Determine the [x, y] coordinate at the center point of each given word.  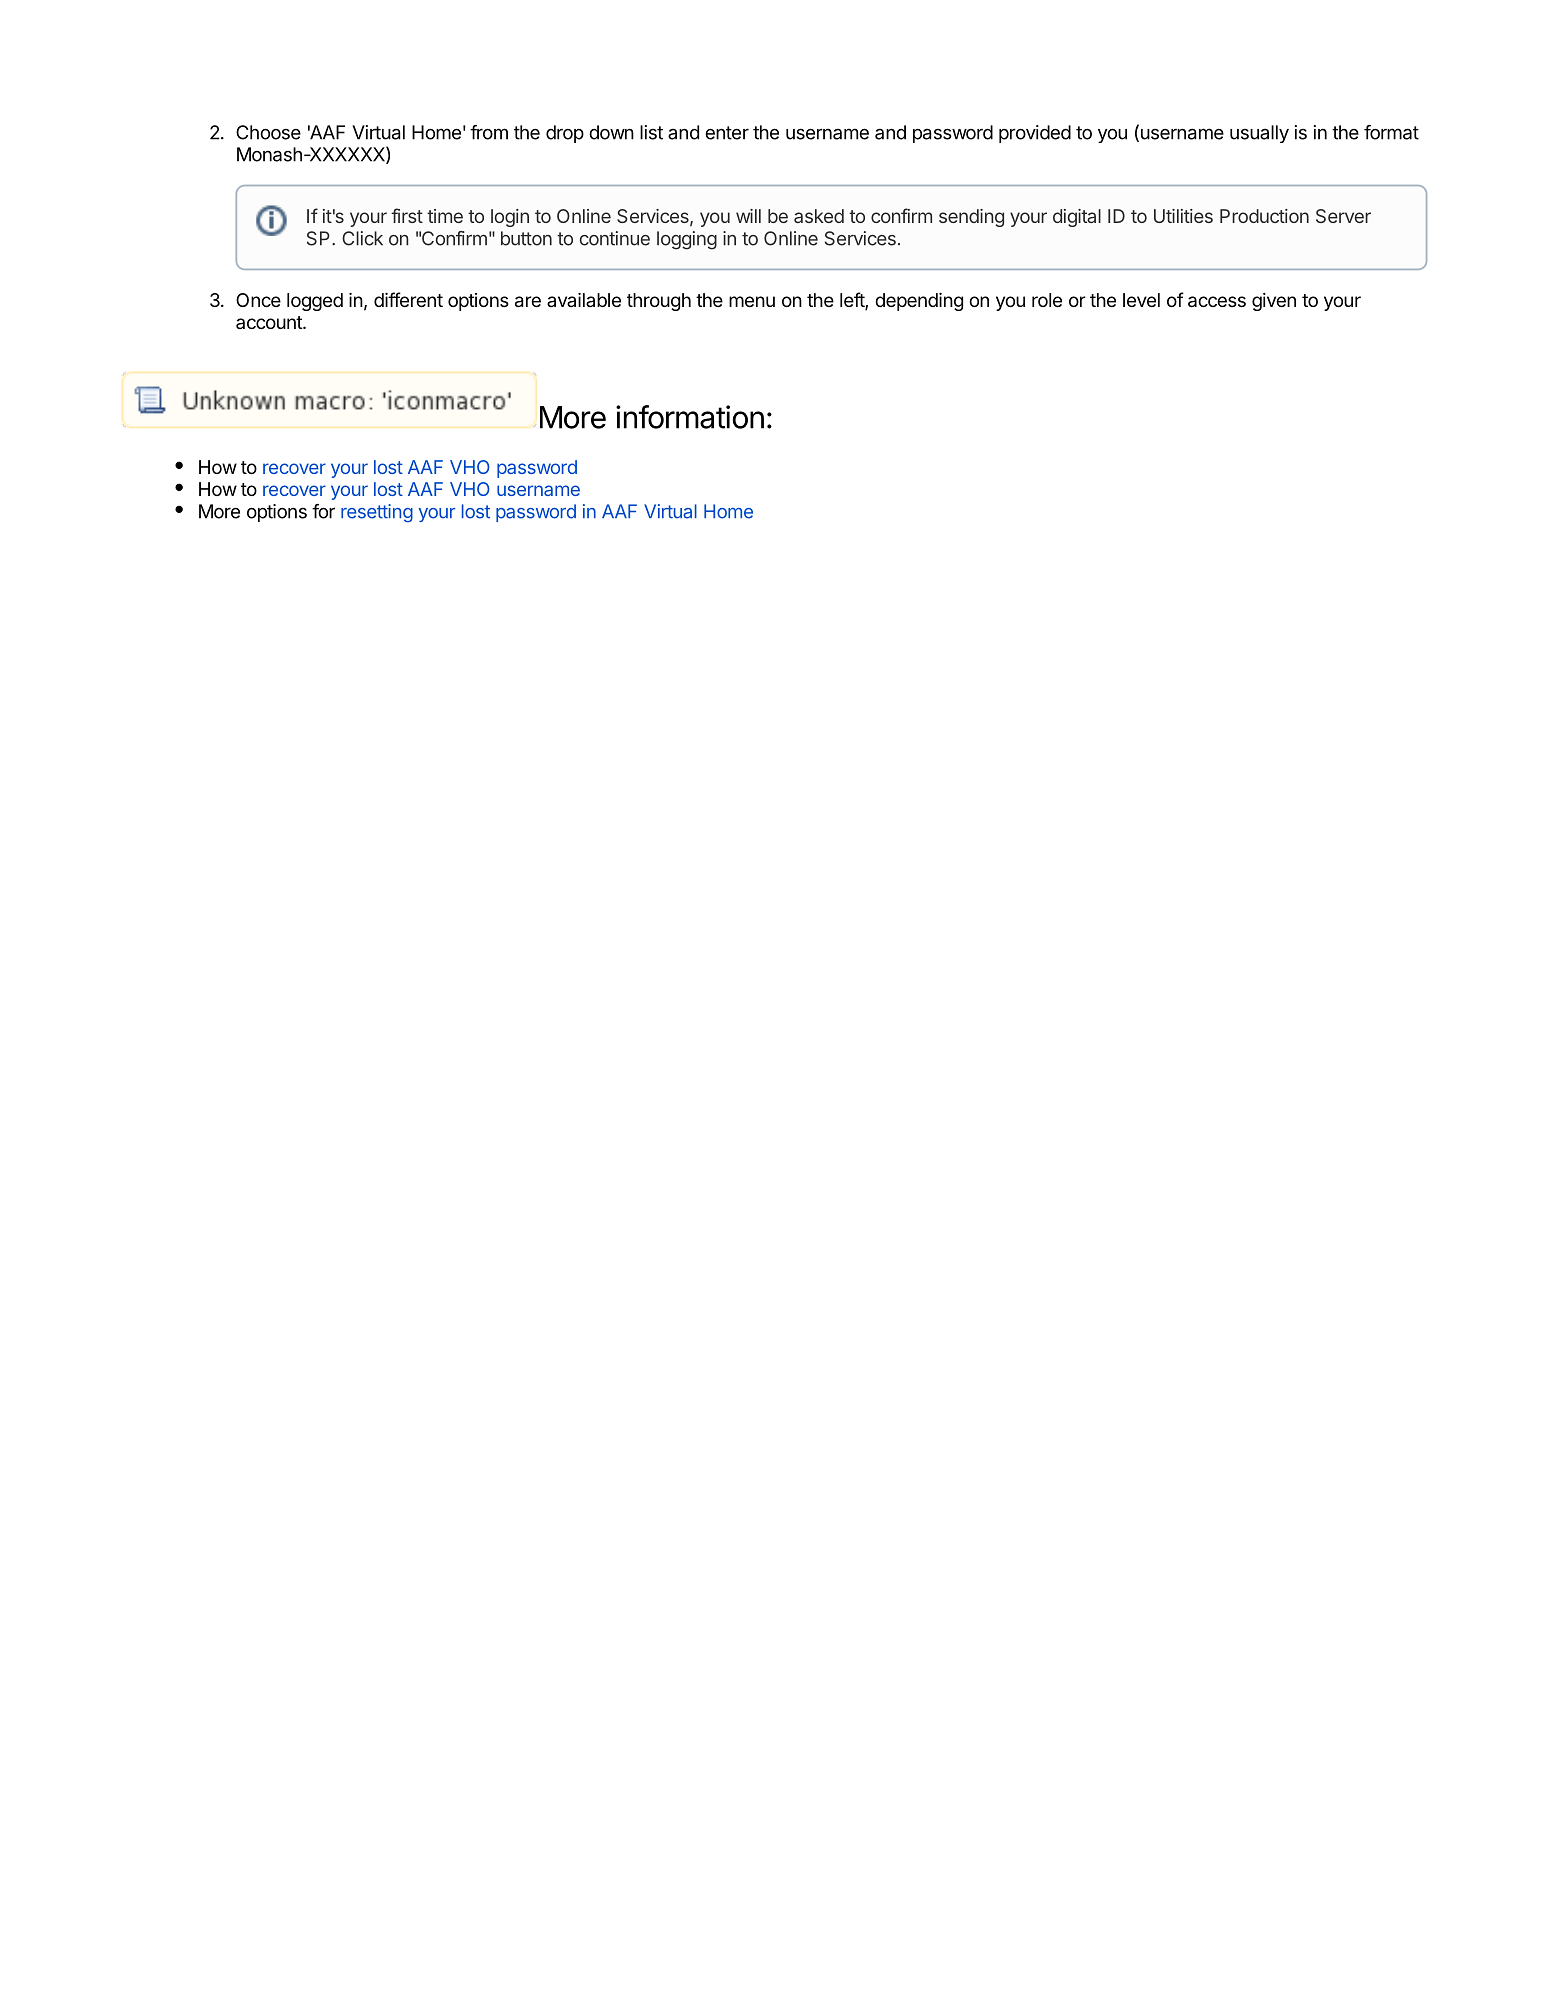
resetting [377, 513]
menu [752, 301]
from [489, 132]
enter [727, 133]
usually [1259, 134]
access [1217, 302]
